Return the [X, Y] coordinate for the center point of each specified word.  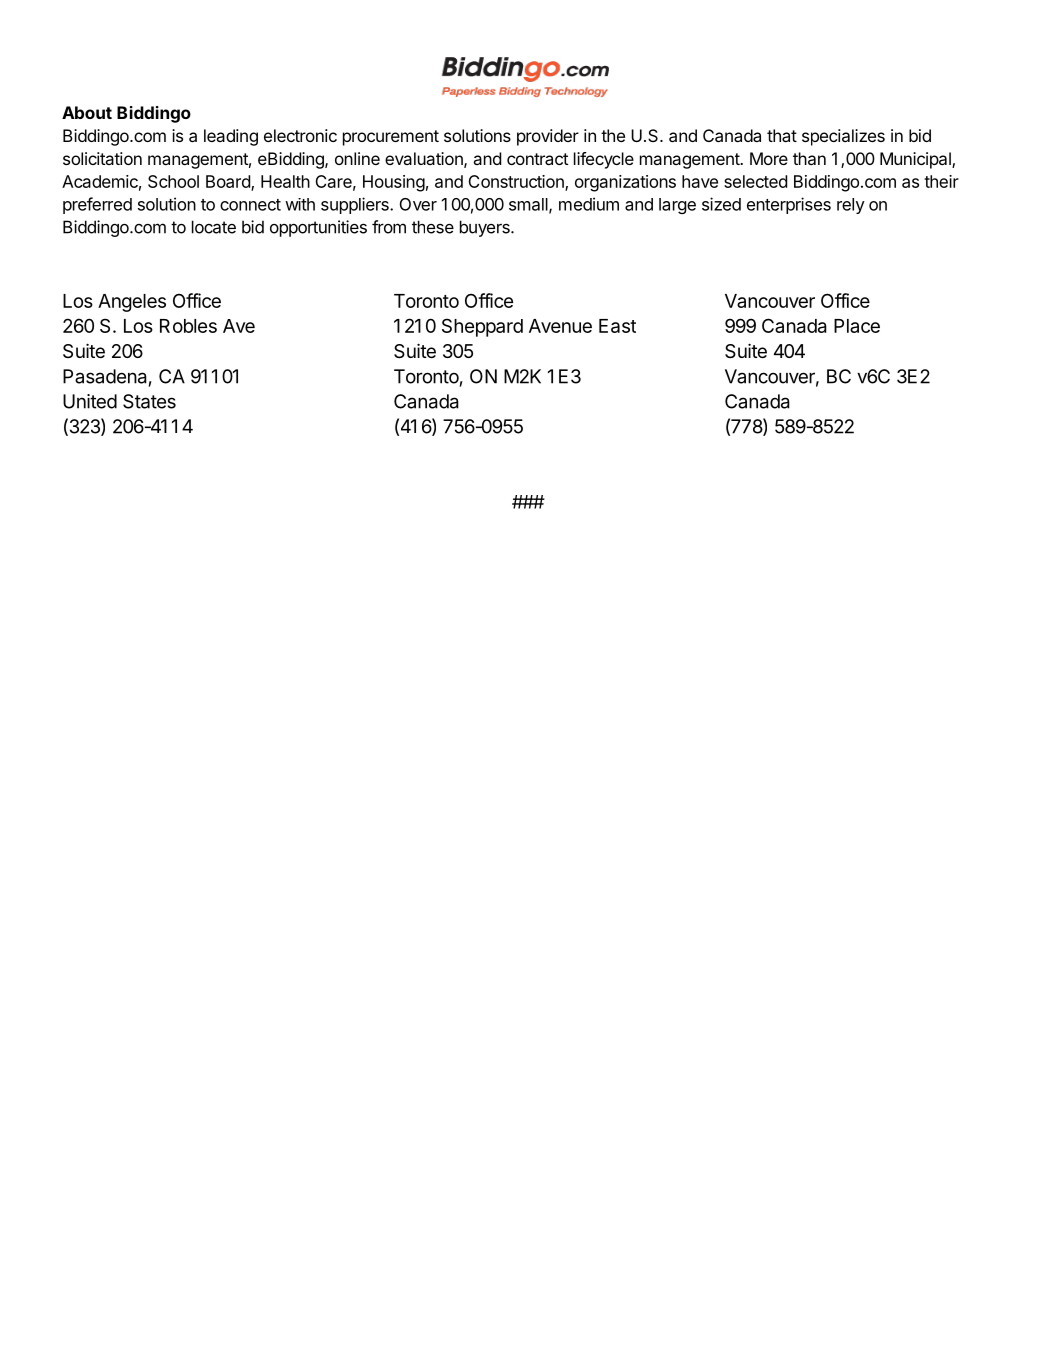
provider [548, 137]
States [149, 401]
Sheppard [482, 327]
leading [231, 137]
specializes [843, 137]
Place [857, 326]
